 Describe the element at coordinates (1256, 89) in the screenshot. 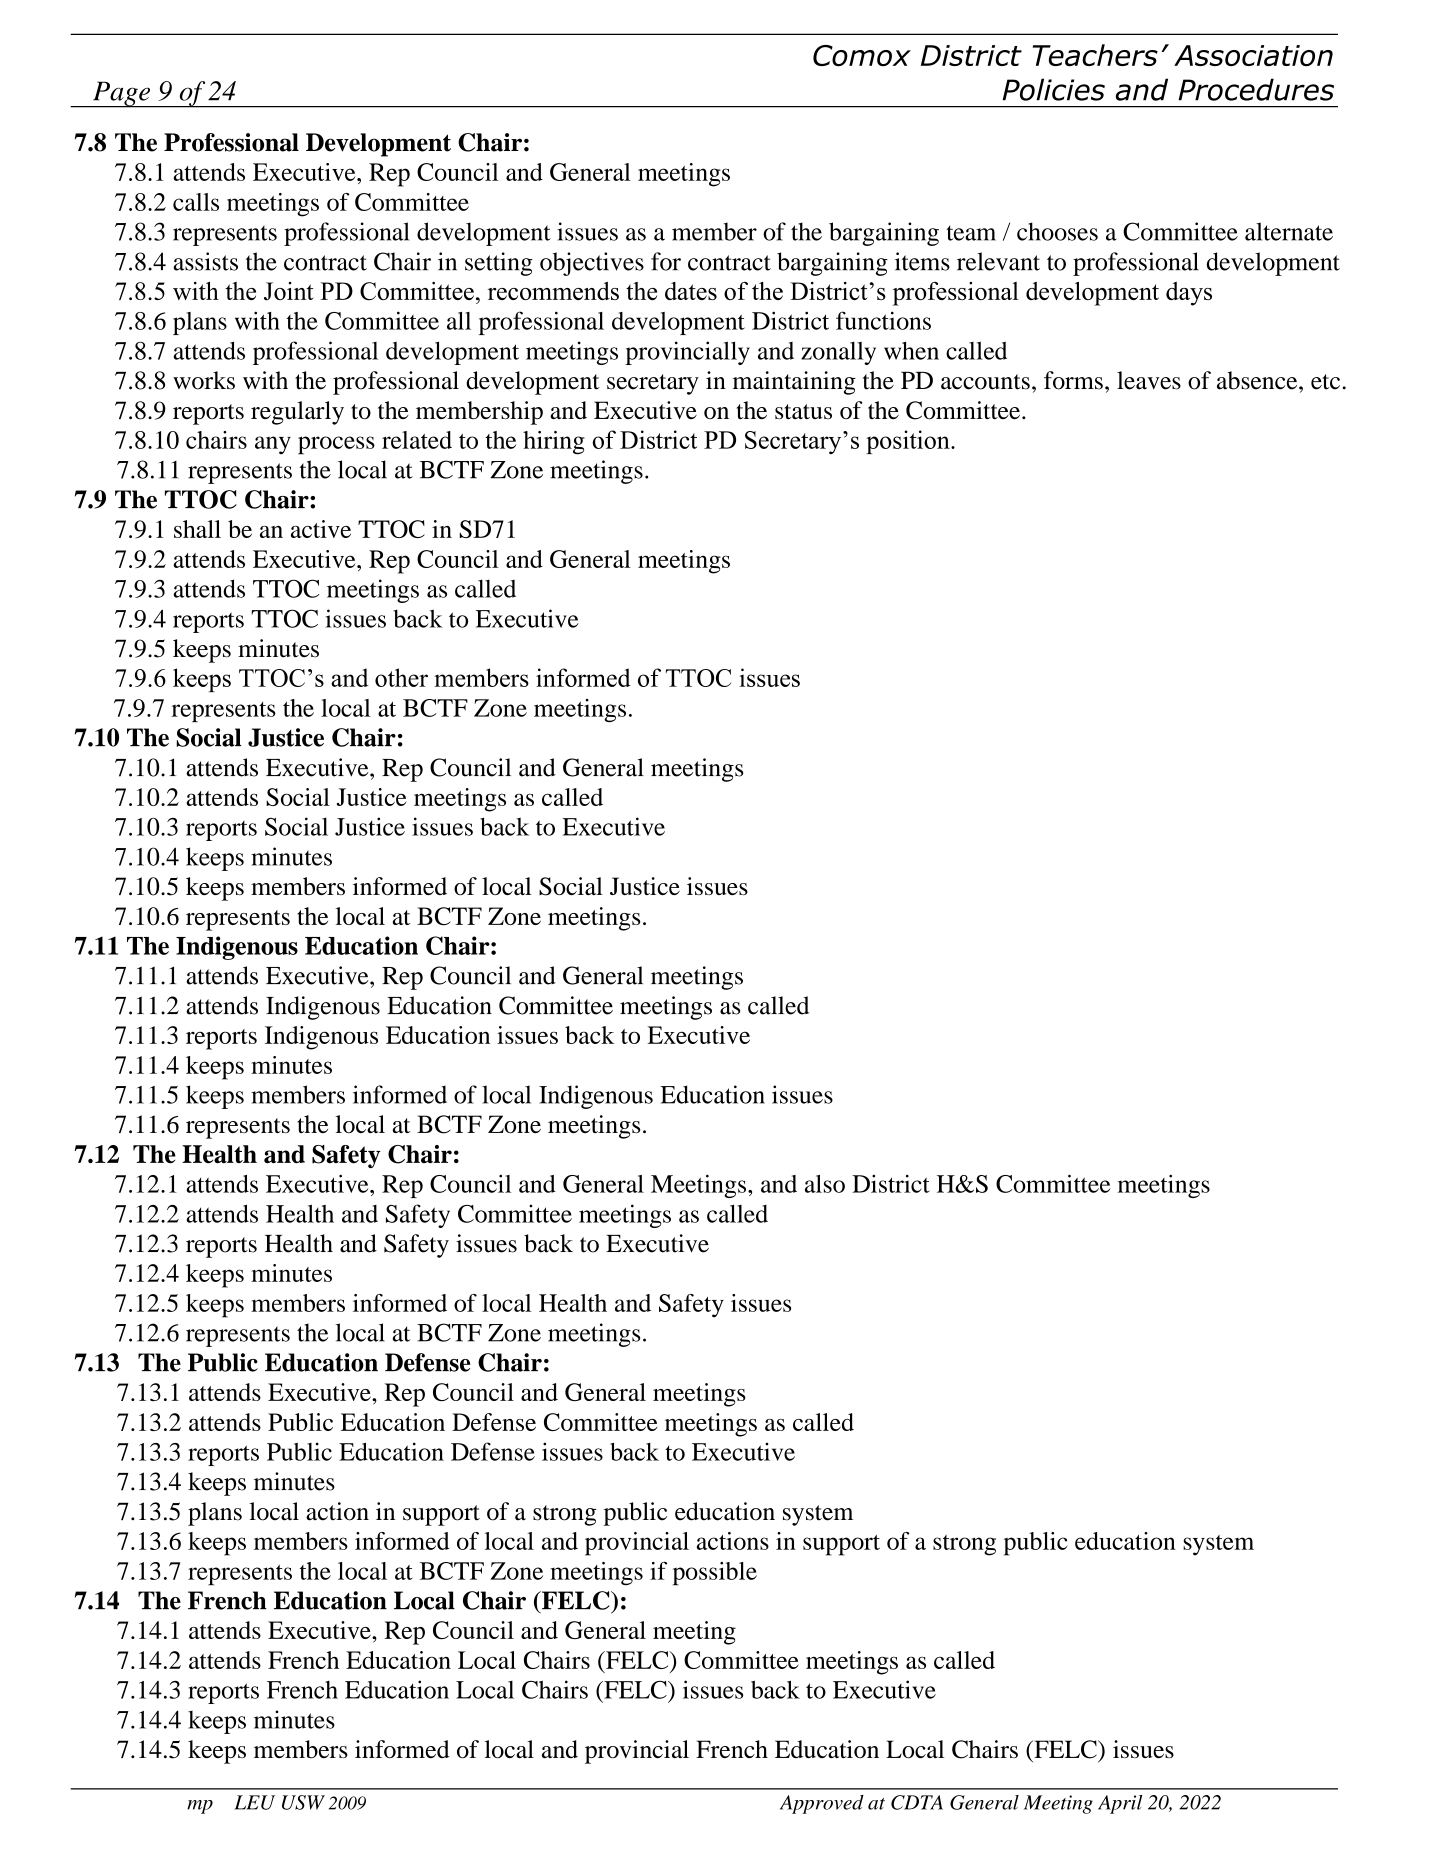

I see `Procedures` at that location.
